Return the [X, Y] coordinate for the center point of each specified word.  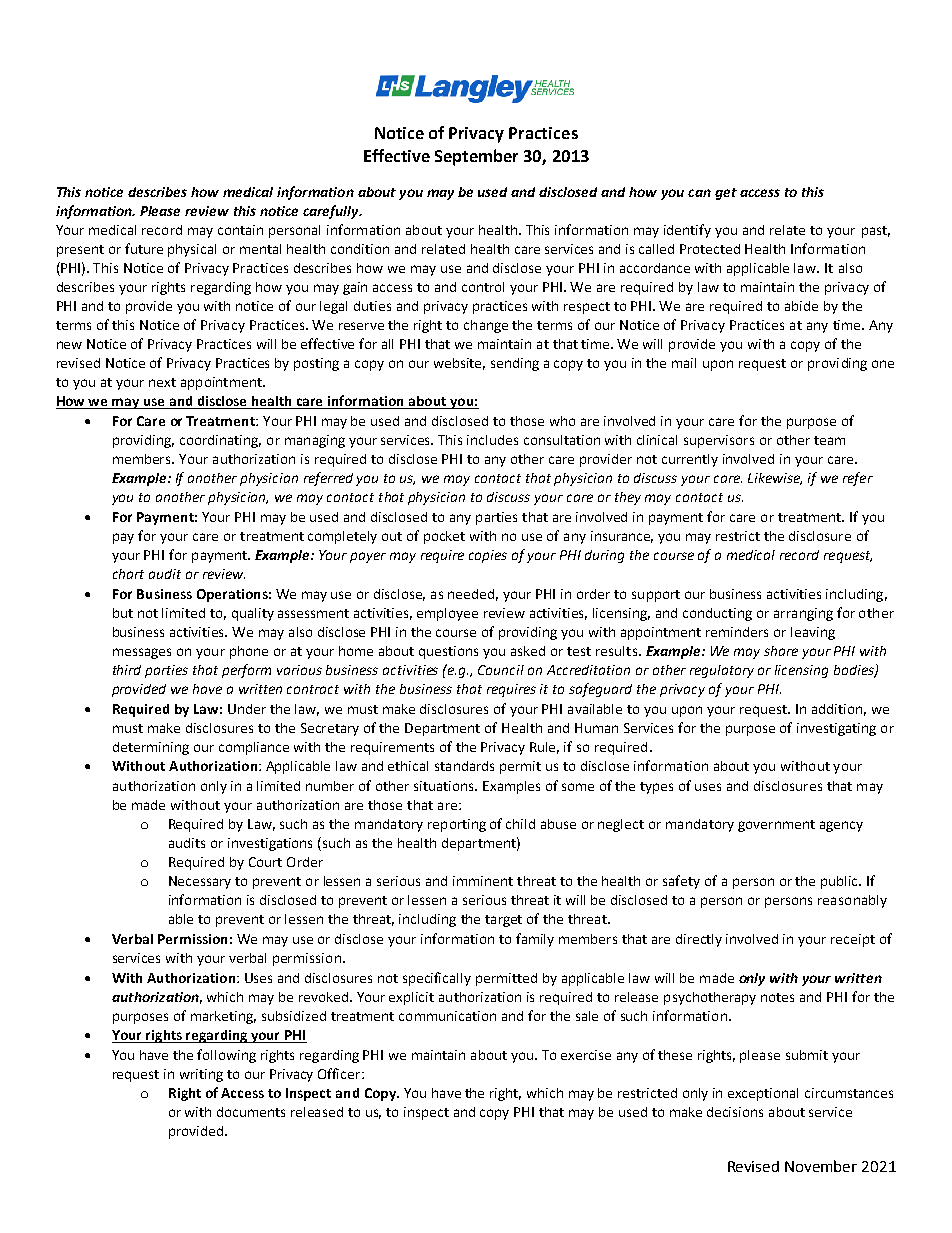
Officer [340, 1073]
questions [448, 652]
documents [251, 1112]
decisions [735, 1112]
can [699, 193]
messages [142, 653]
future [144, 248]
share [781, 651]
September [476, 157]
